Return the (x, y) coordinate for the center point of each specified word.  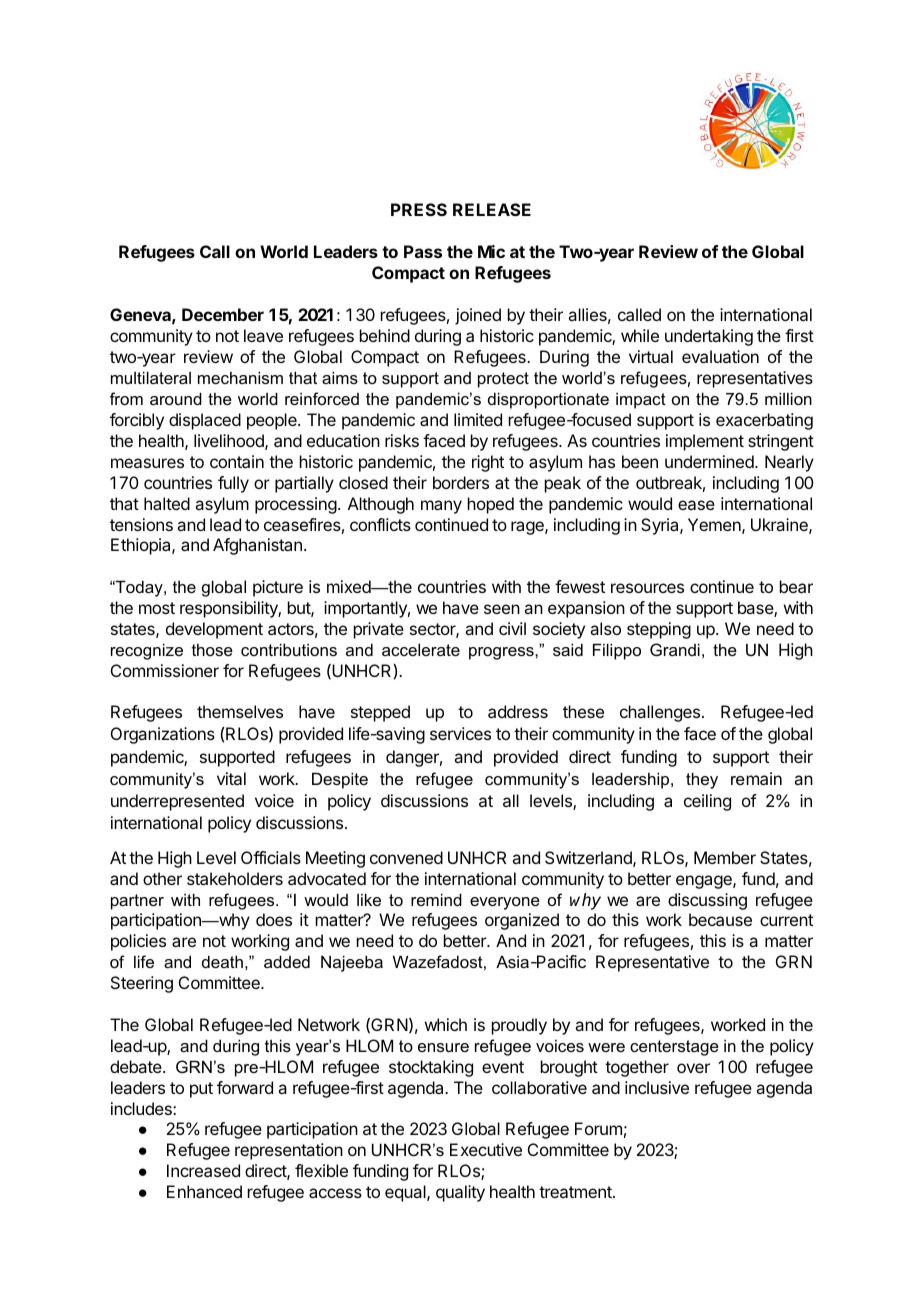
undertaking (709, 337)
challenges (661, 713)
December (223, 314)
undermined (710, 461)
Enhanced (204, 1191)
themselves (240, 711)
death (222, 961)
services (460, 733)
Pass (423, 251)
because (720, 919)
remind (436, 899)
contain (237, 461)
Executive (486, 1149)
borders (461, 482)
